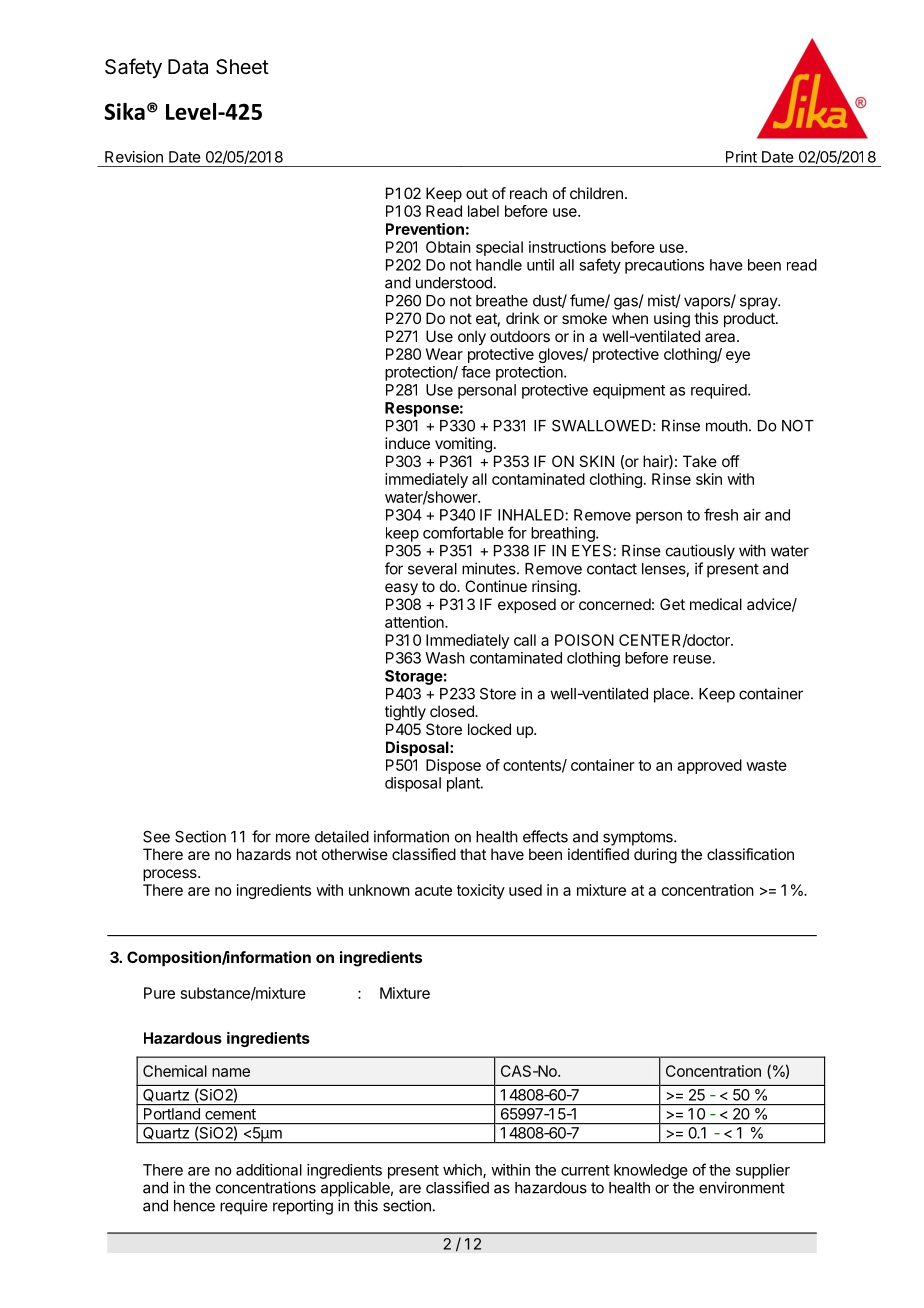 This screenshot has width=924, height=1308. Describe the element at coordinates (700, 461) in the screenshot. I see `Take` at that location.
